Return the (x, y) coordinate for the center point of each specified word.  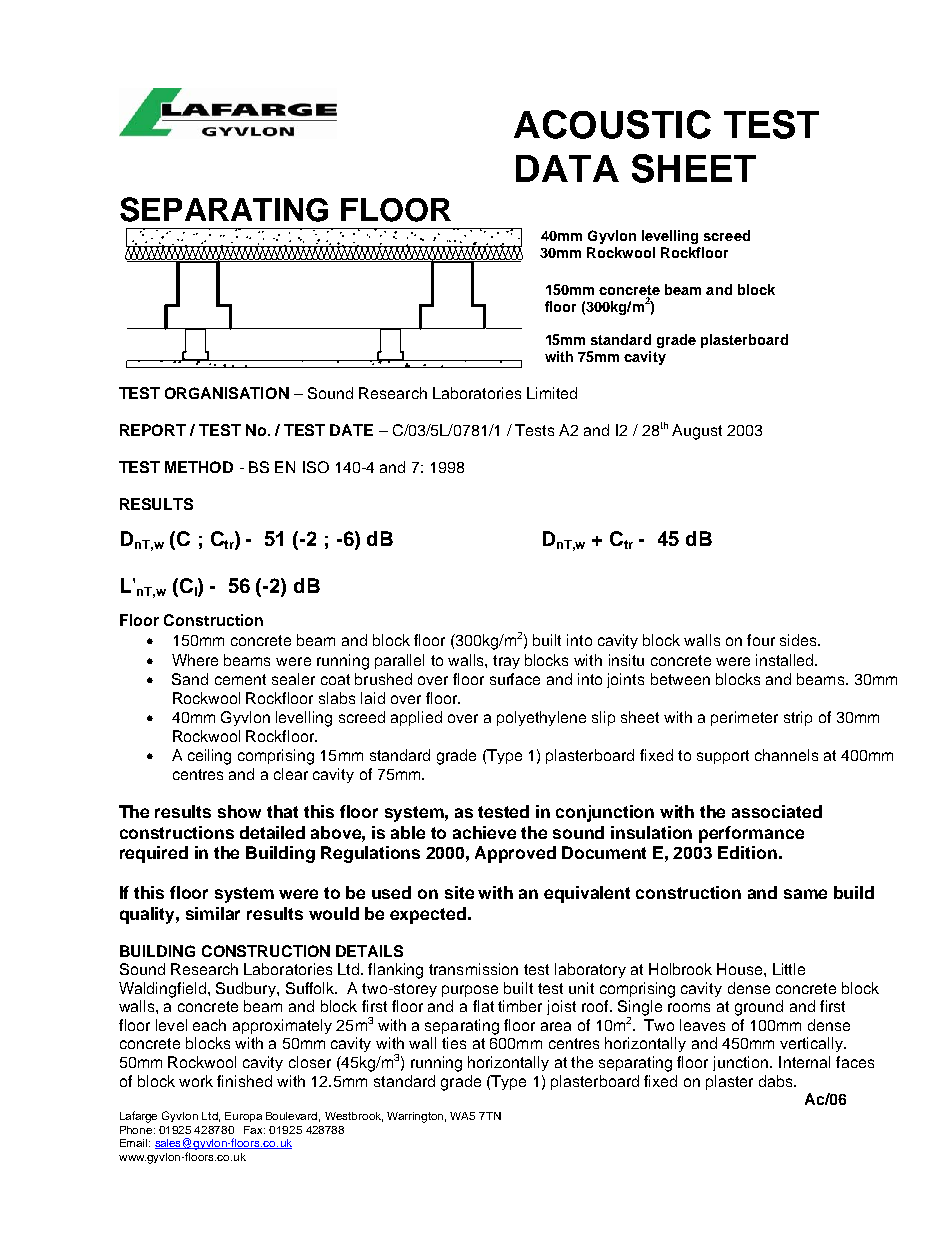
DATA (567, 168)
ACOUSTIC (612, 124)
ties (454, 1043)
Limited (552, 393)
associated (777, 811)
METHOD (199, 467)
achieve (484, 832)
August (697, 432)
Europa (243, 1117)
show (239, 811)
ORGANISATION (227, 393)
